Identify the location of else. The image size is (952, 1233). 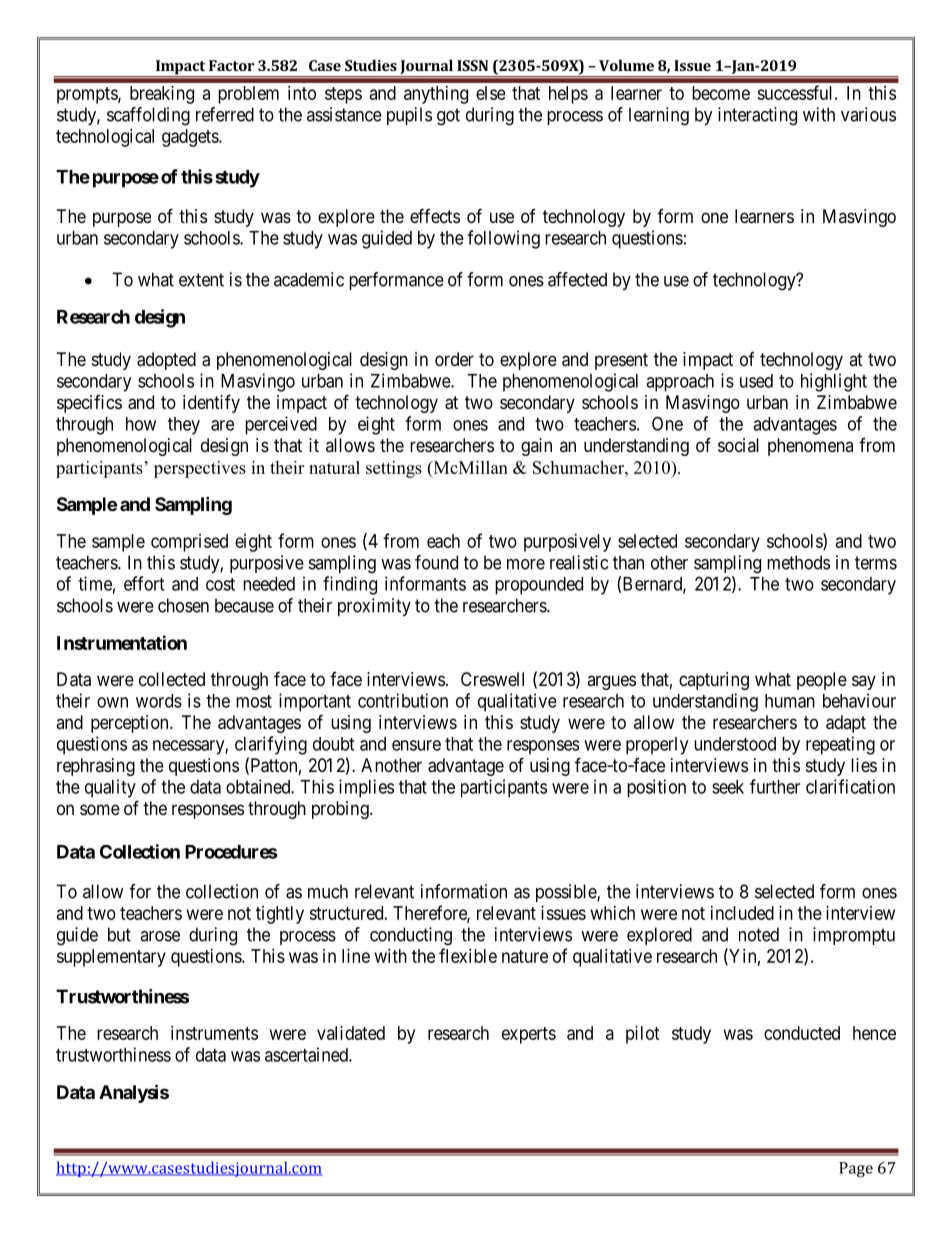
(490, 93).
